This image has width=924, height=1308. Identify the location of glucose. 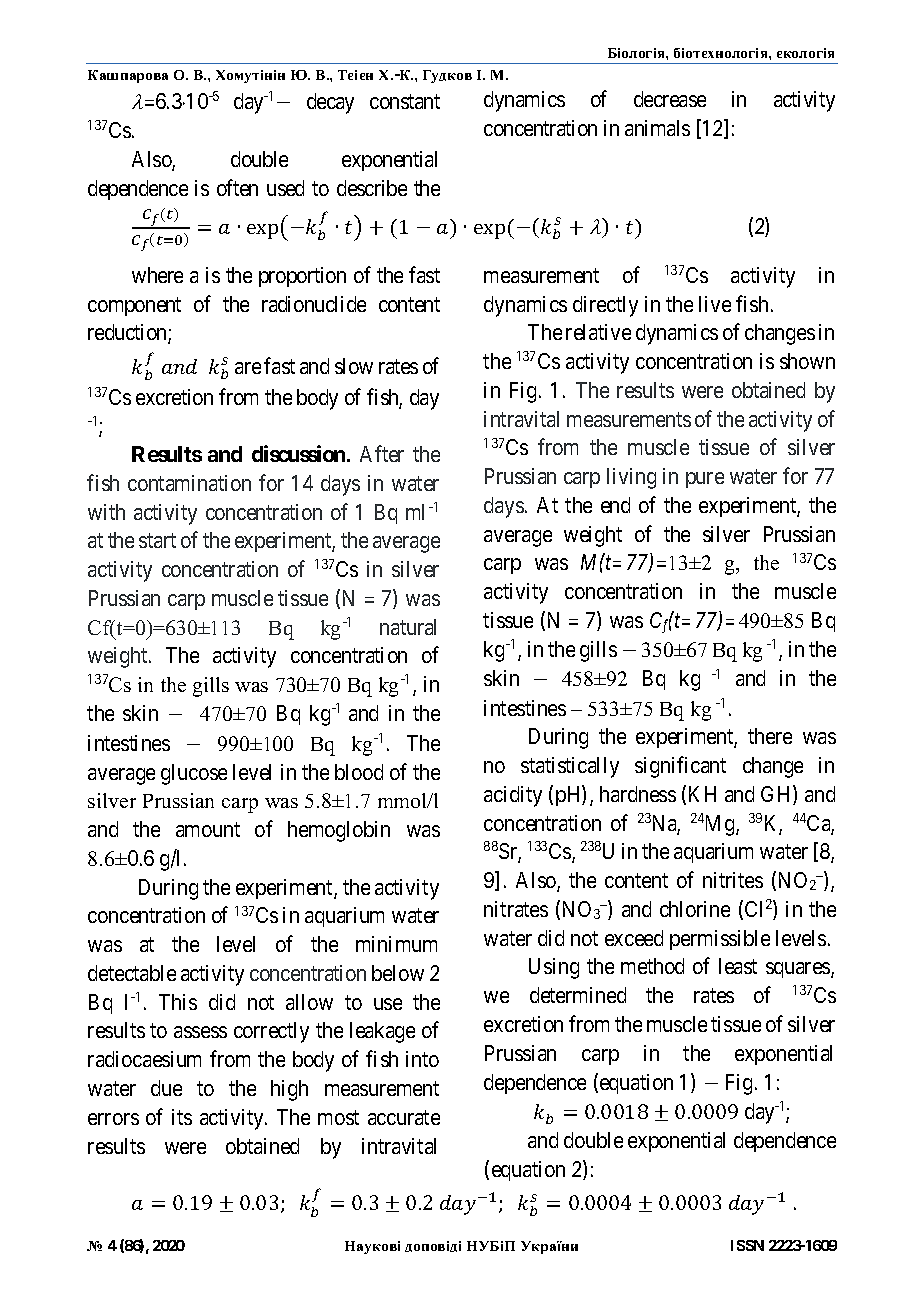
(194, 774).
